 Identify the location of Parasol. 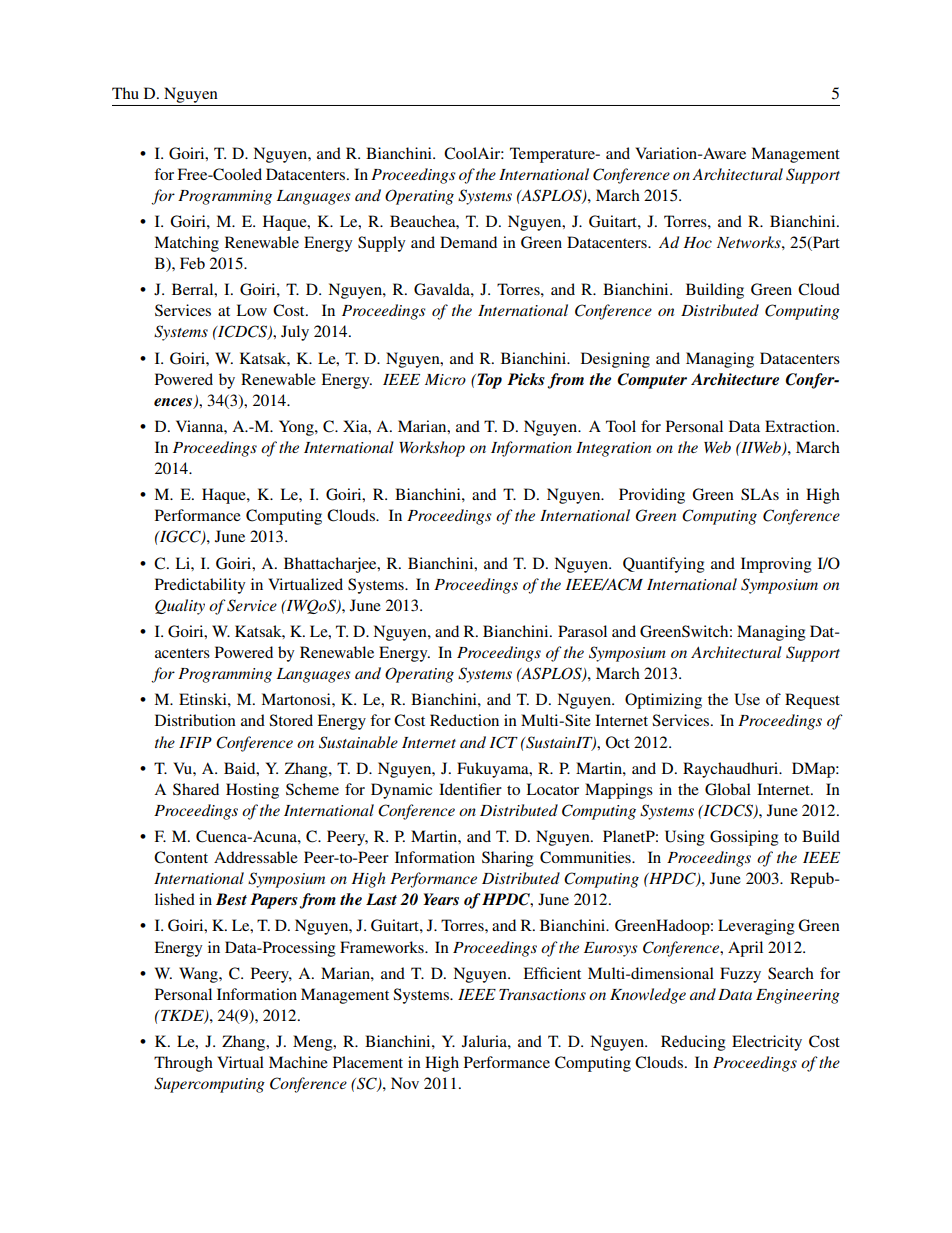
(582, 631).
